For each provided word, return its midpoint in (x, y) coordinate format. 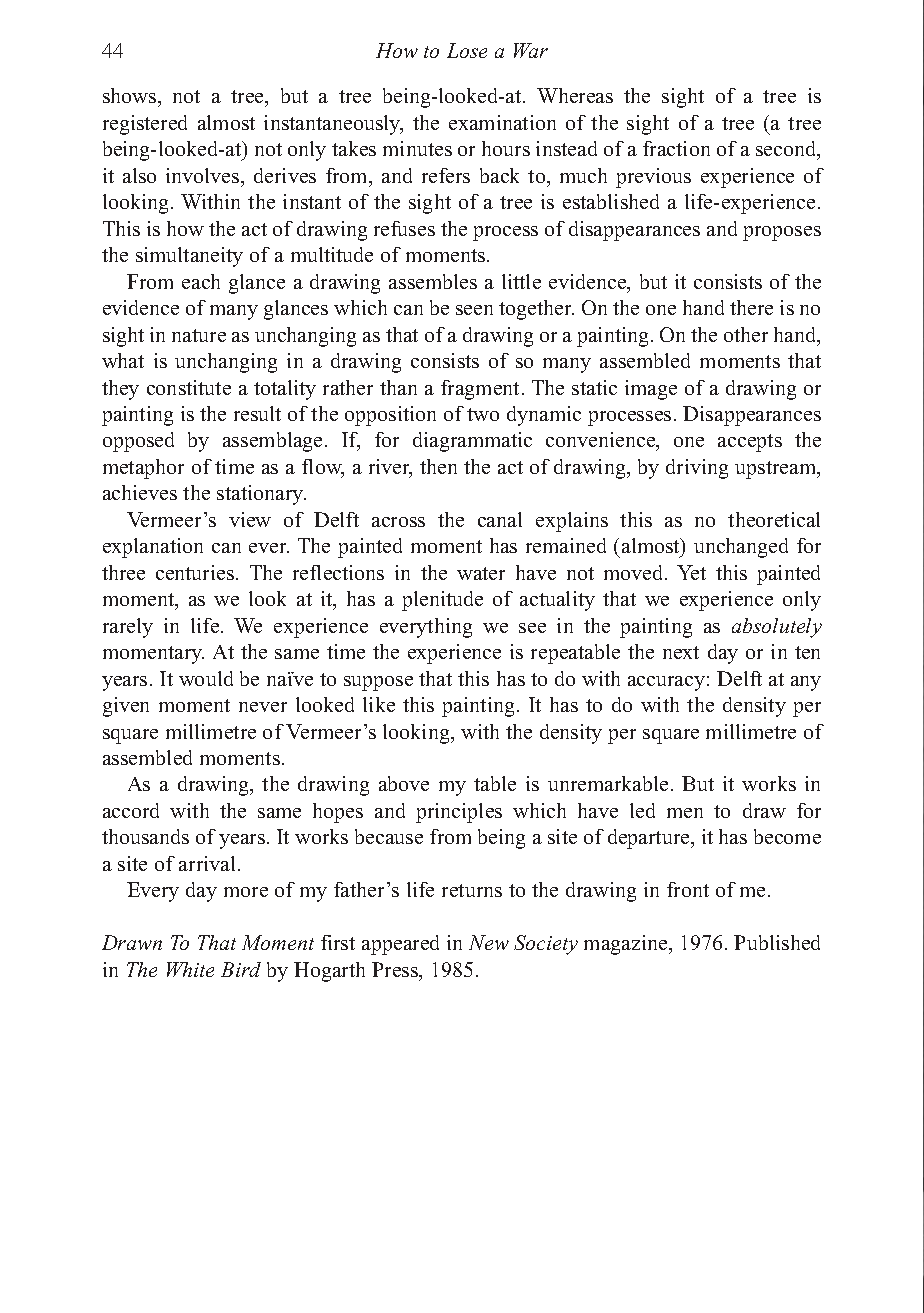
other (746, 334)
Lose (467, 50)
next (681, 652)
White (190, 969)
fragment (482, 390)
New (489, 942)
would (206, 678)
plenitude (442, 601)
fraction (676, 148)
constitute (189, 387)
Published (777, 942)
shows (131, 97)
